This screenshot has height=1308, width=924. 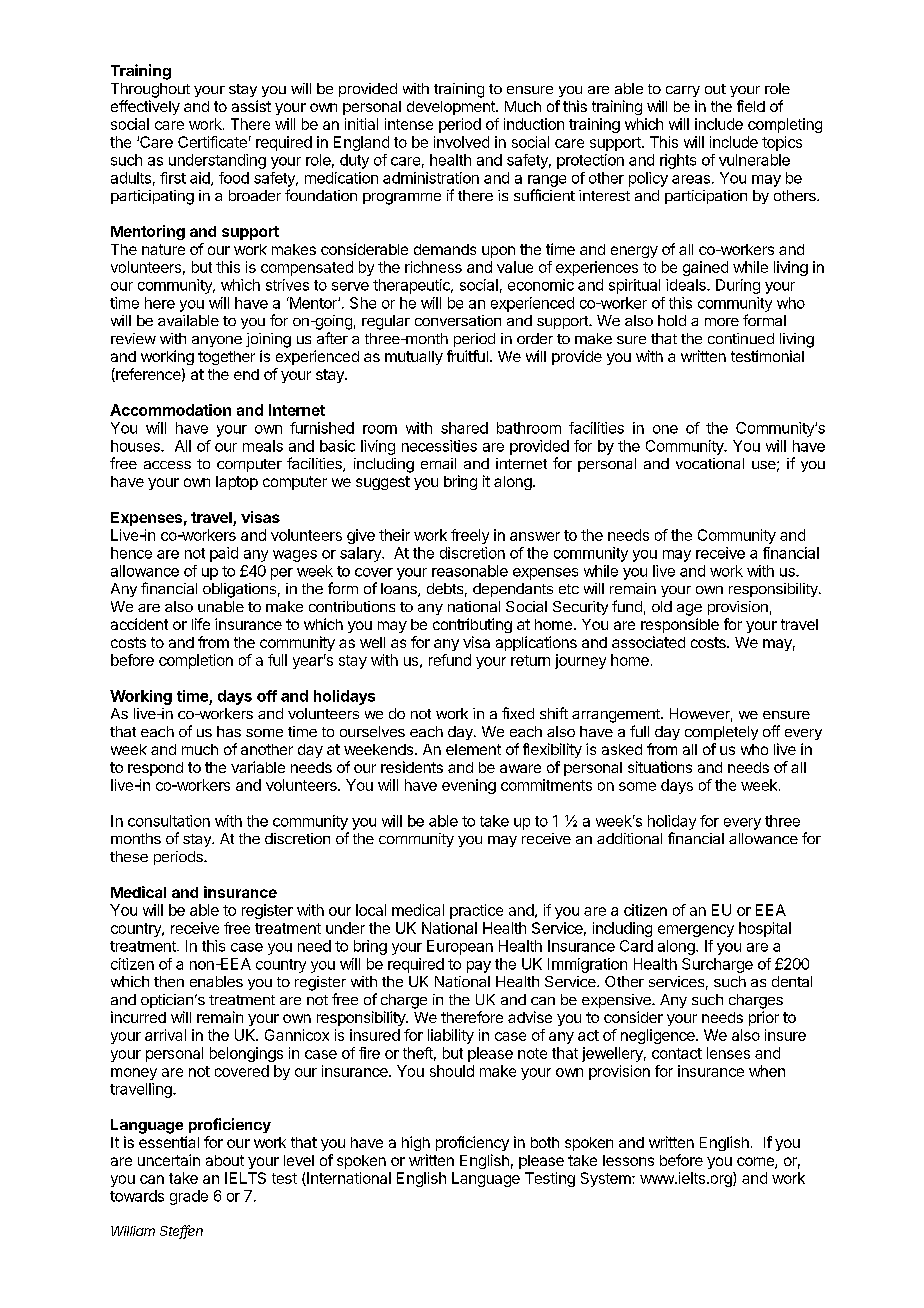 I want to click on additional, so click(x=629, y=838).
